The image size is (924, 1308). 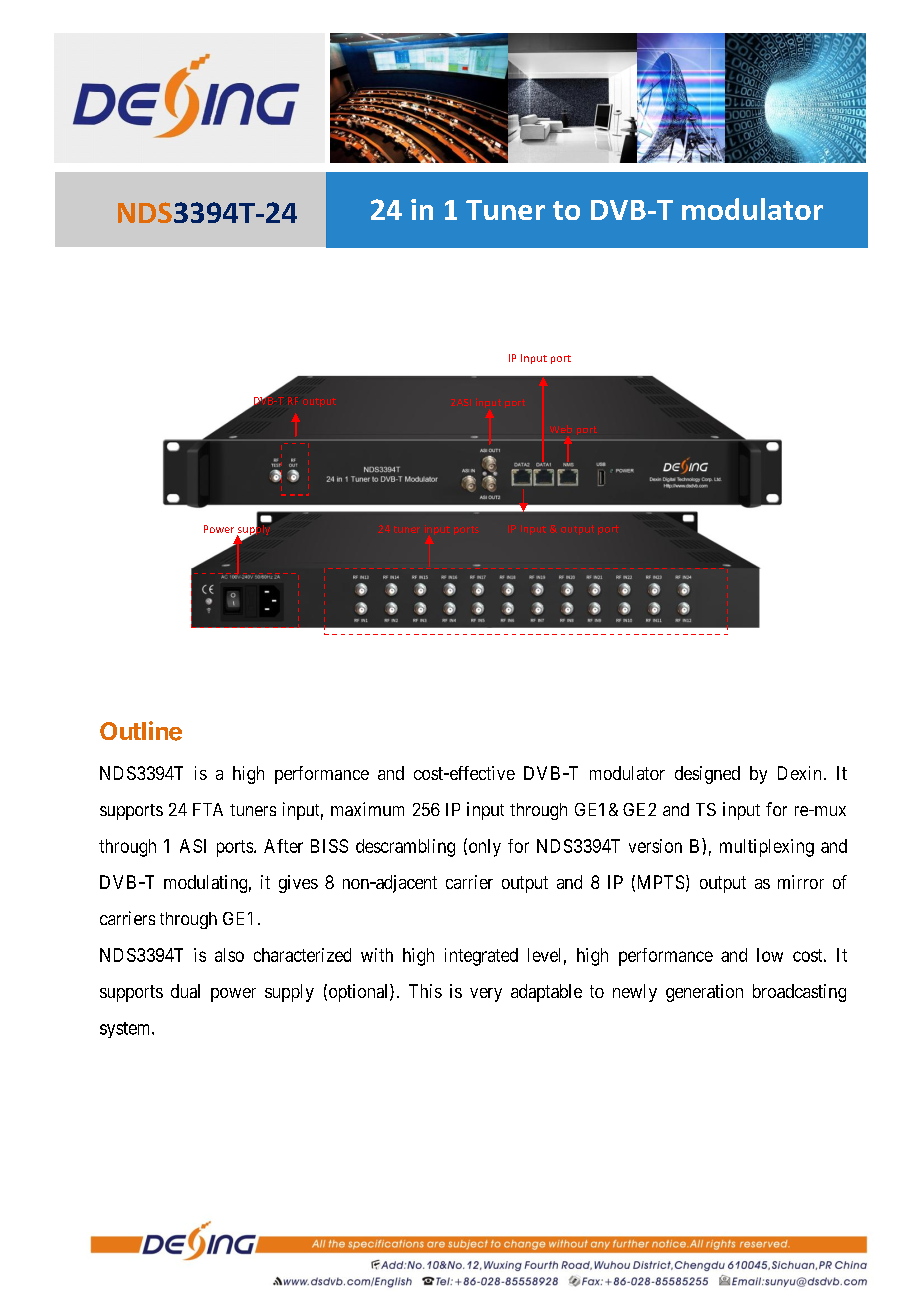 I want to click on version, so click(x=655, y=846).
